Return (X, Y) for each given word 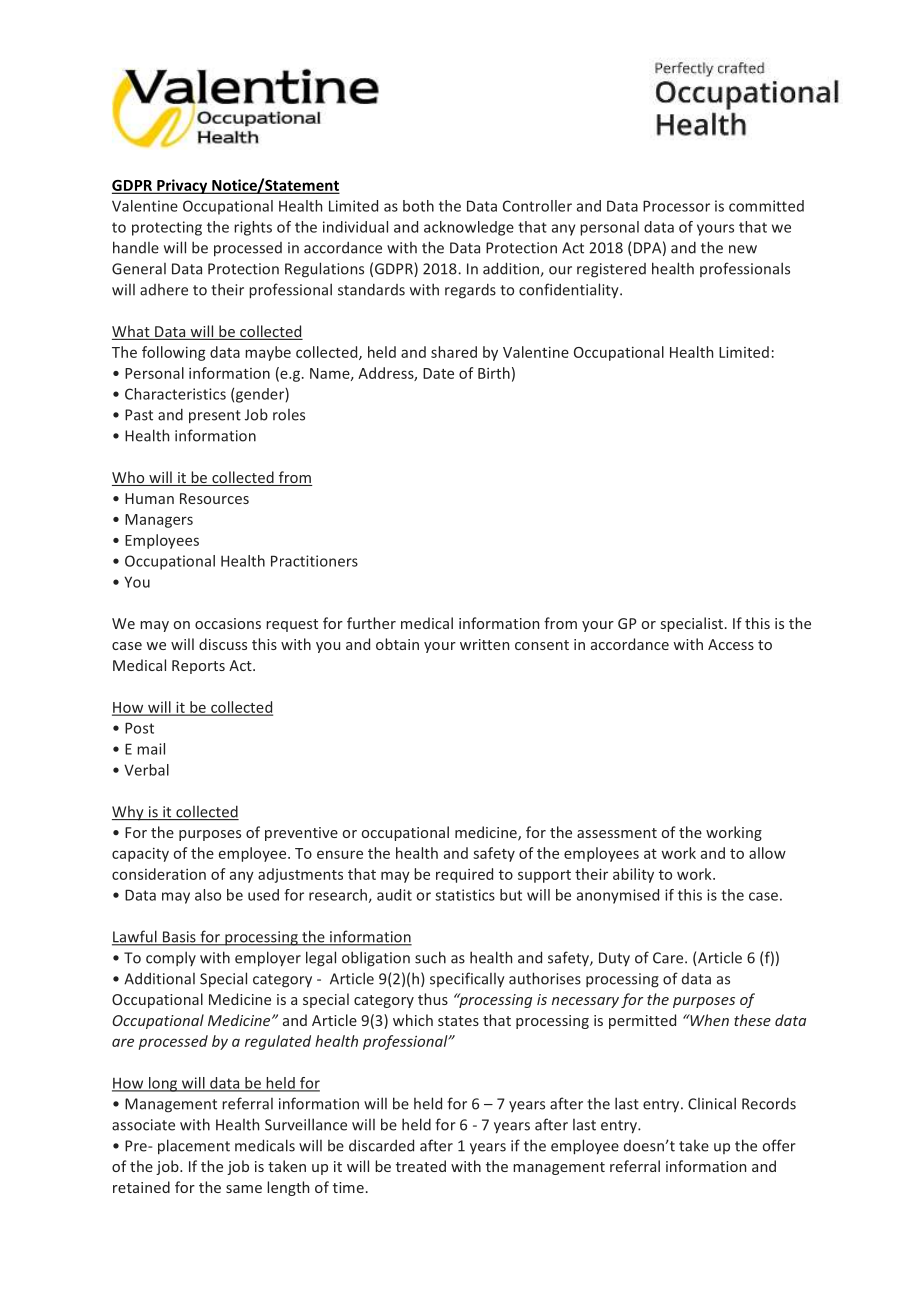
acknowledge (469, 228)
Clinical (712, 1103)
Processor (676, 206)
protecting (167, 228)
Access (731, 644)
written (484, 644)
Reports (198, 667)
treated (421, 1166)
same (244, 1189)
